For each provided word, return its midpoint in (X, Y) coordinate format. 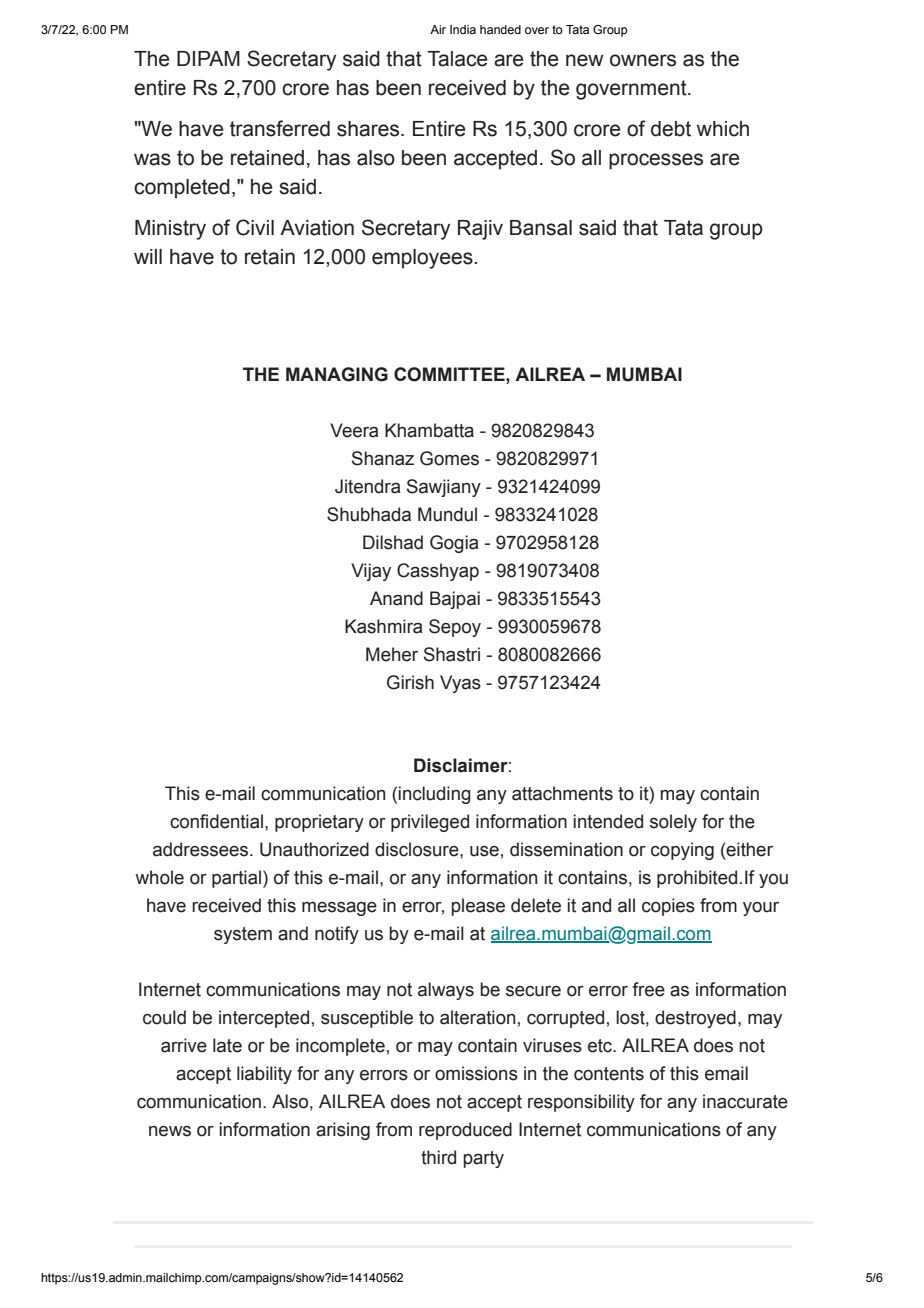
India (463, 29)
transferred (280, 128)
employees (422, 259)
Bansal (541, 228)
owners (643, 60)
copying (682, 851)
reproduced (465, 1131)
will (148, 256)
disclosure (418, 849)
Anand (396, 598)
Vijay (371, 572)
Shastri (452, 654)
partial (236, 879)
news (170, 1131)
